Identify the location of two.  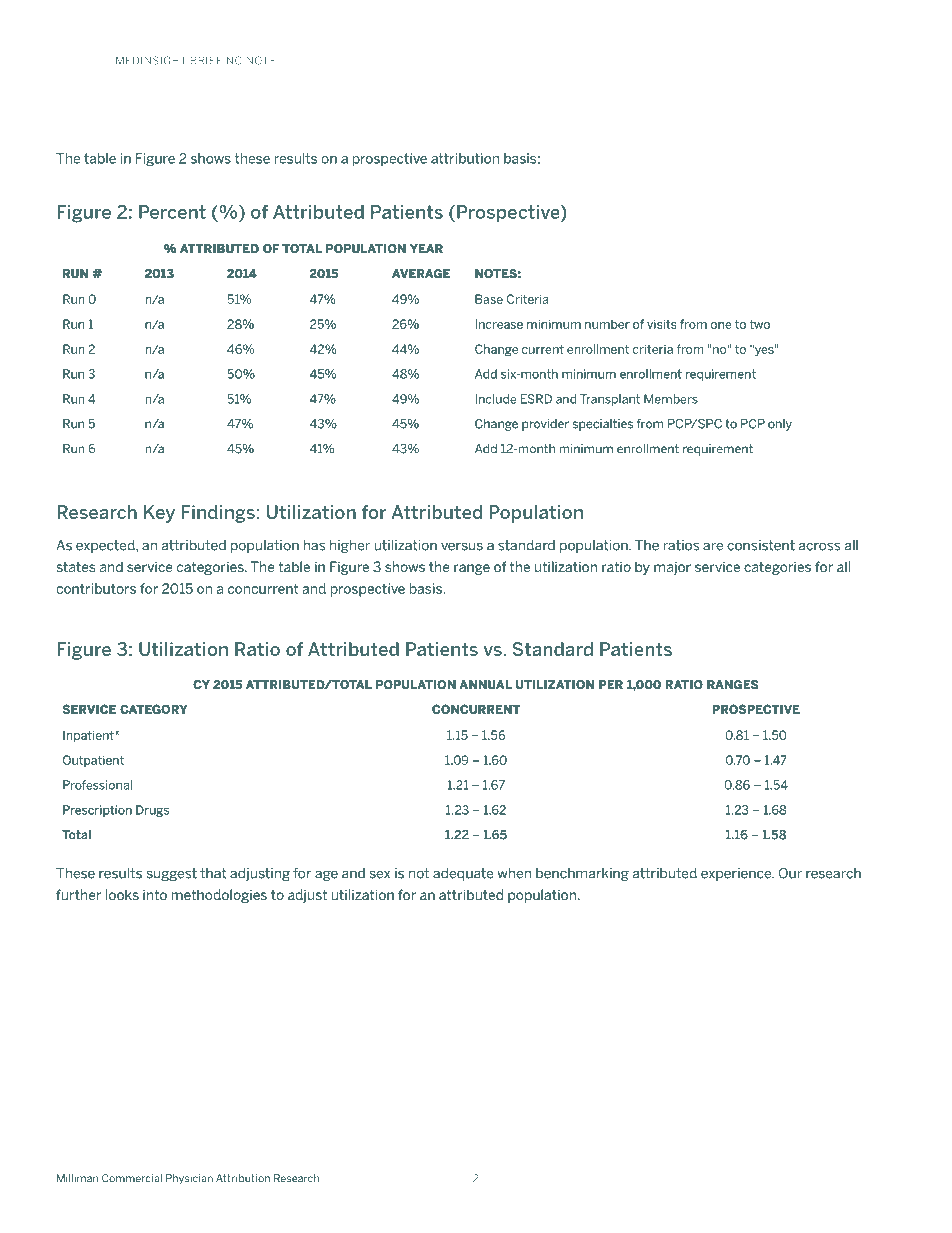
(760, 324).
